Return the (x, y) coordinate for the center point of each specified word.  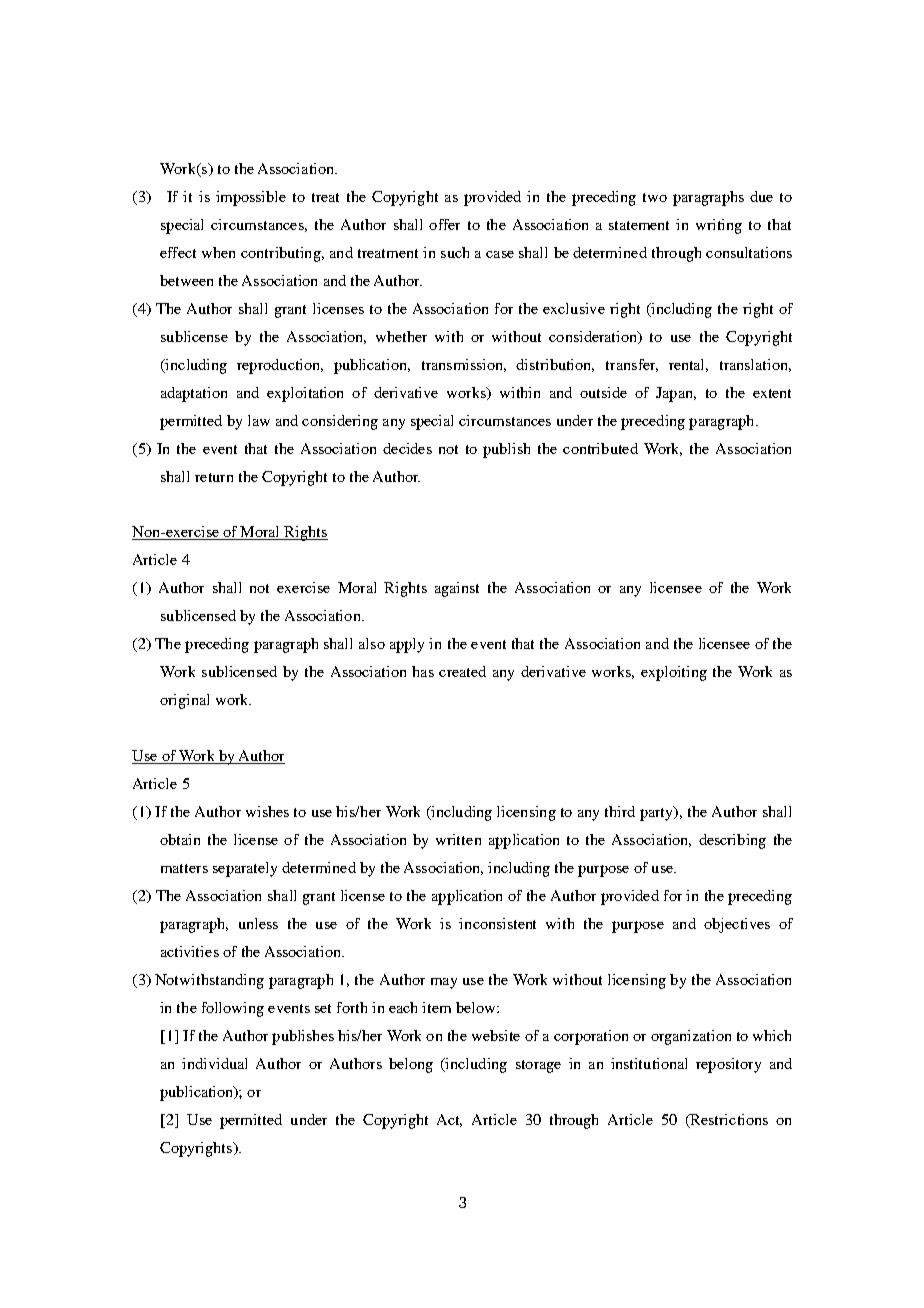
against (457, 589)
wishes (267, 811)
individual (214, 1063)
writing (719, 226)
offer (444, 224)
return (214, 477)
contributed (600, 448)
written (458, 839)
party (657, 813)
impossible (251, 198)
